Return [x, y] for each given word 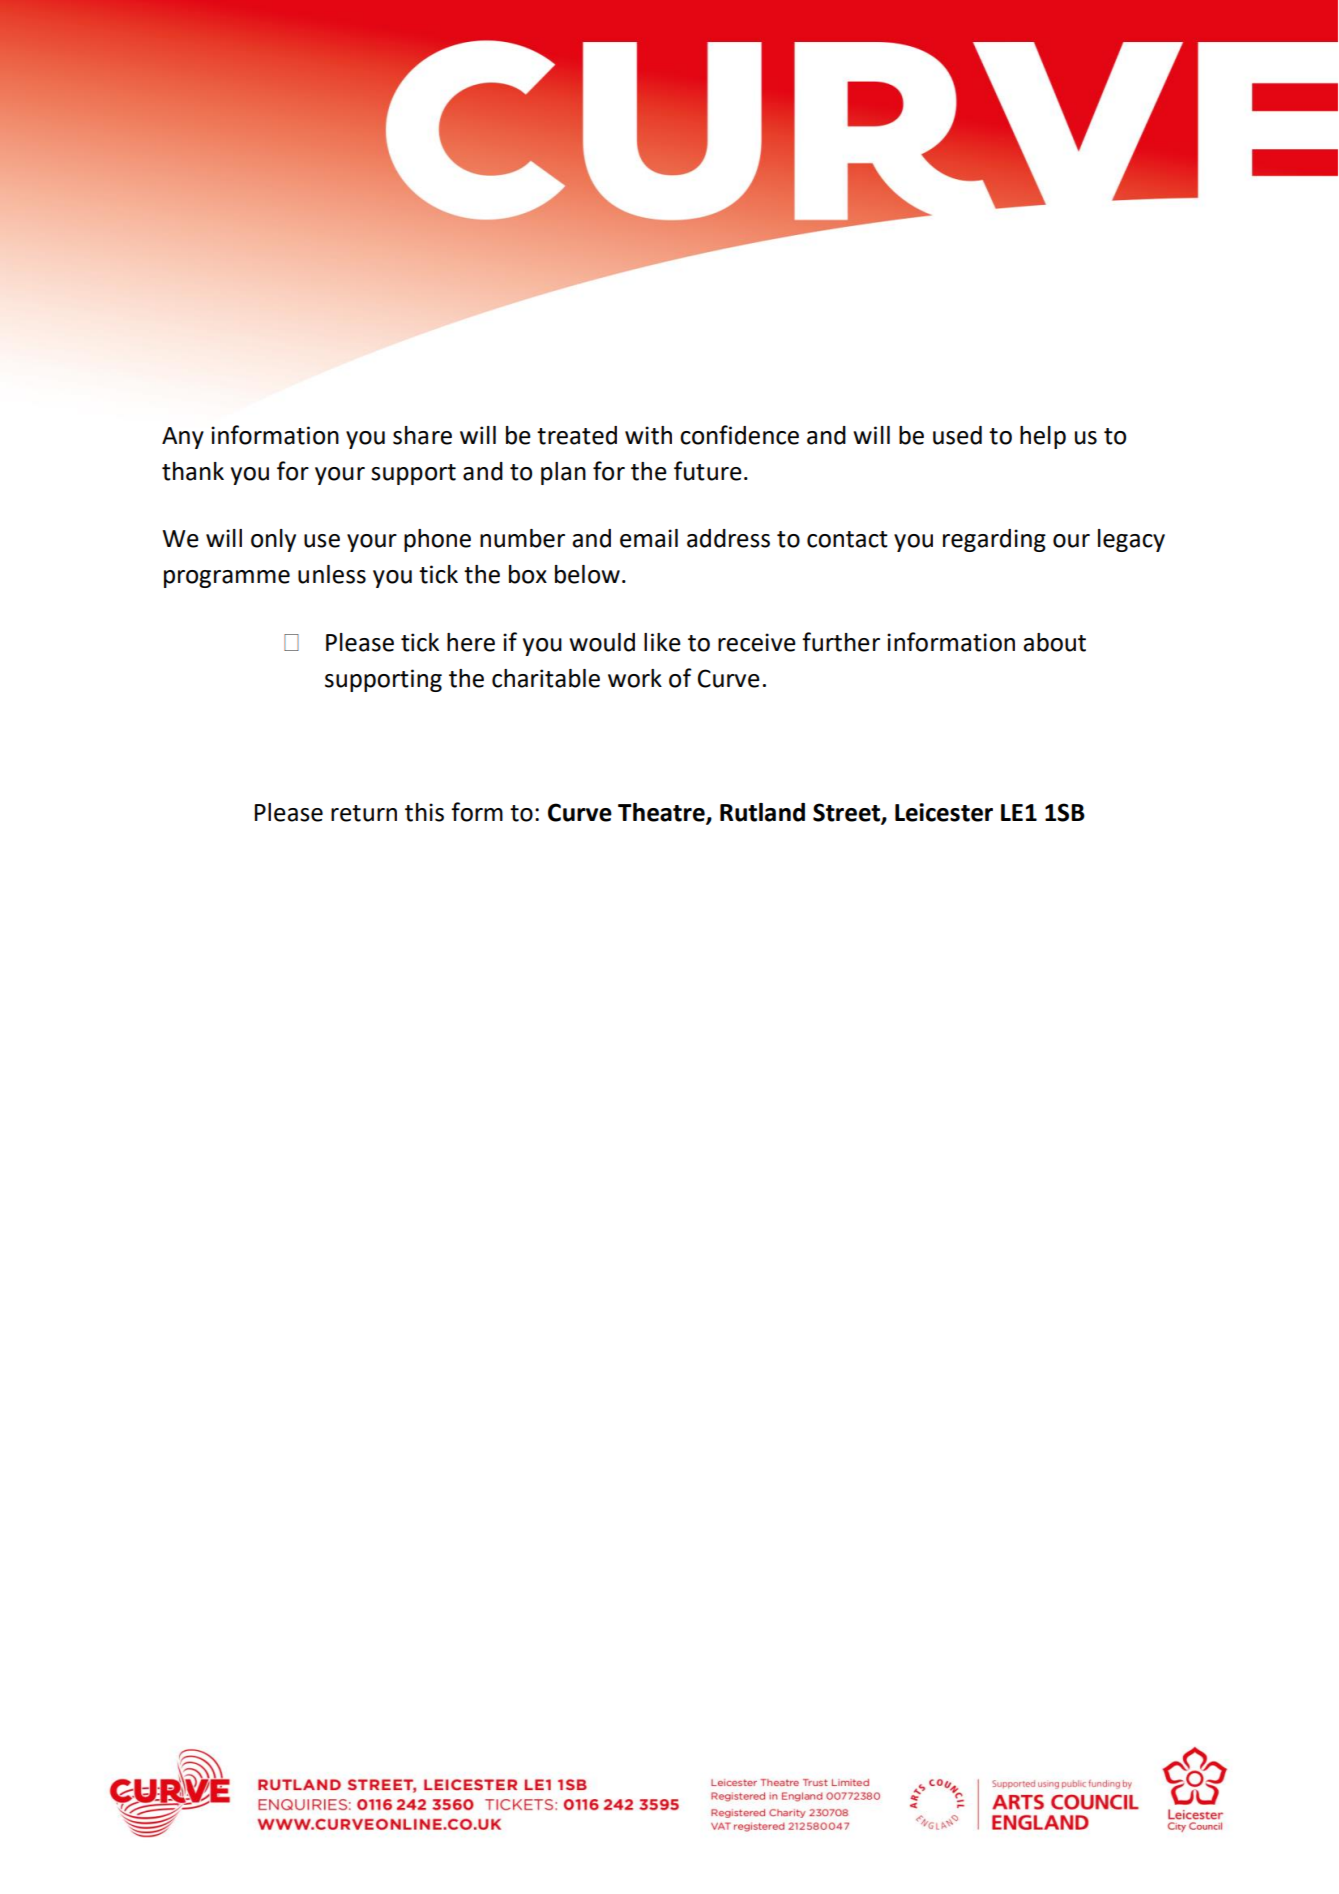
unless [332, 574]
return [364, 813]
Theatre [662, 813]
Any [183, 438]
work [635, 678]
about [1054, 642]
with [648, 435]
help [1043, 437]
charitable [546, 678]
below [587, 574]
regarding [994, 540]
